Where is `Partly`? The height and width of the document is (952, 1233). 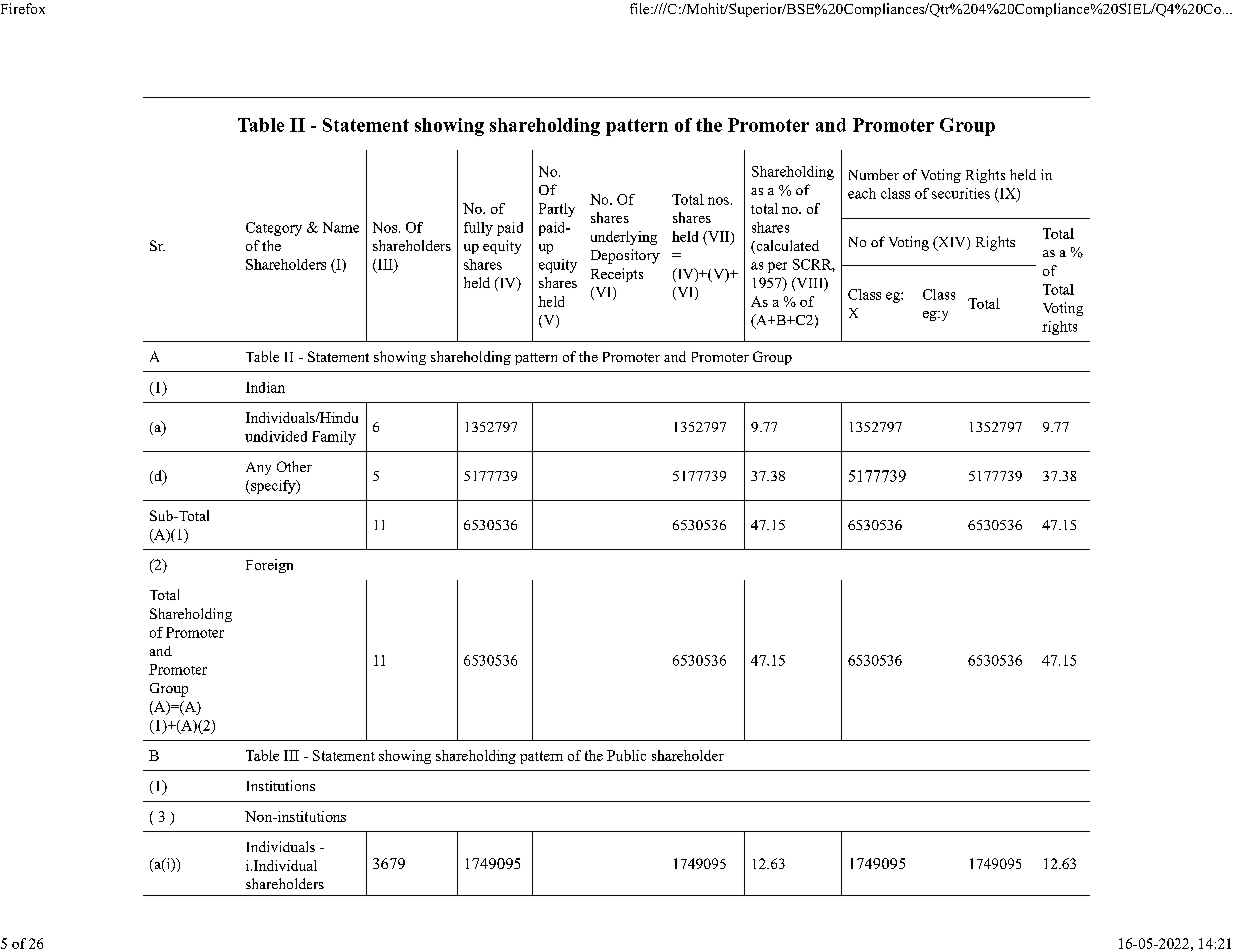
Partly is located at coordinates (557, 210).
